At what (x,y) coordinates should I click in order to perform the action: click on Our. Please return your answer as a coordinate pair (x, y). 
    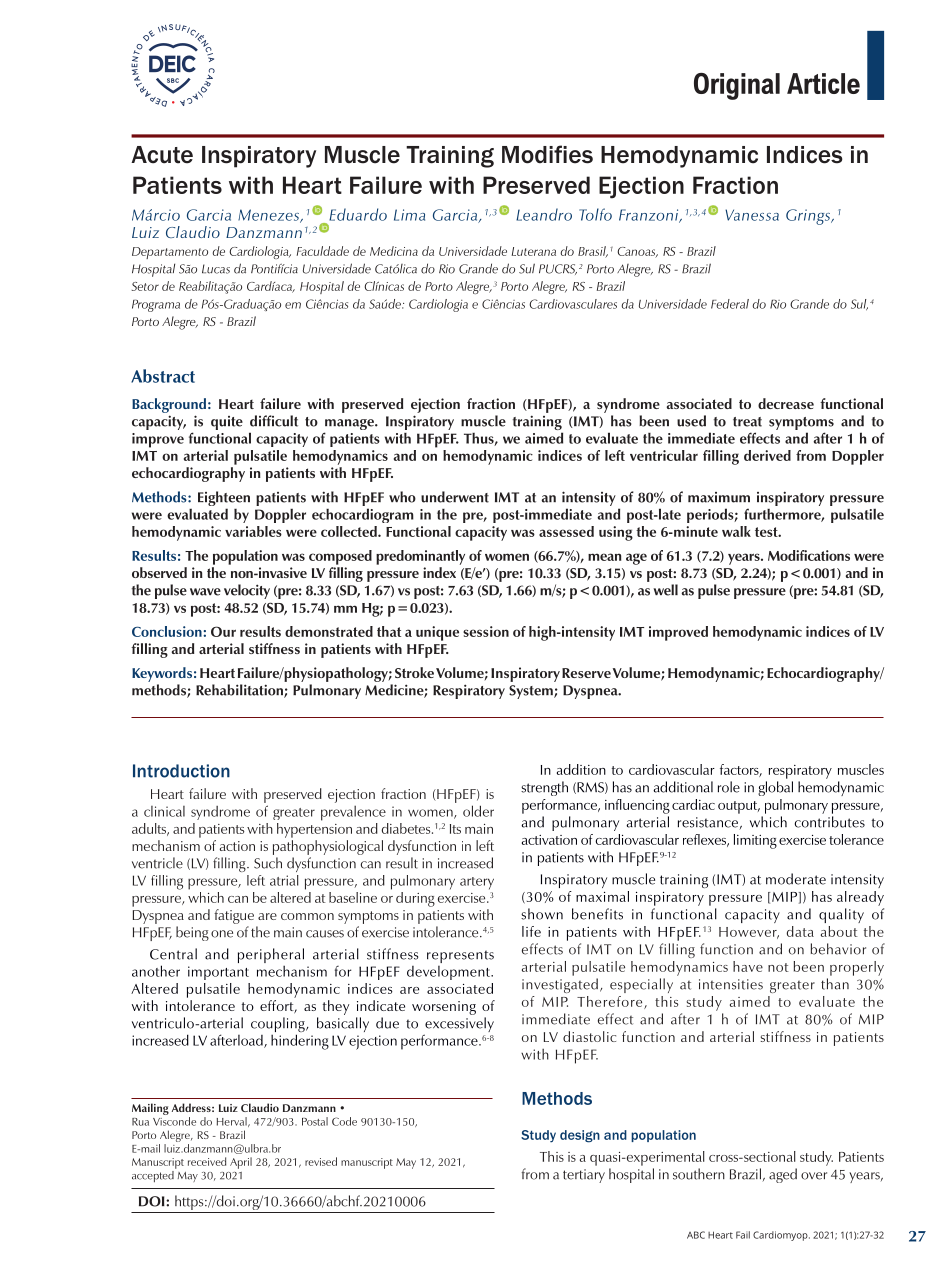
    Looking at the image, I should click on (223, 631).
